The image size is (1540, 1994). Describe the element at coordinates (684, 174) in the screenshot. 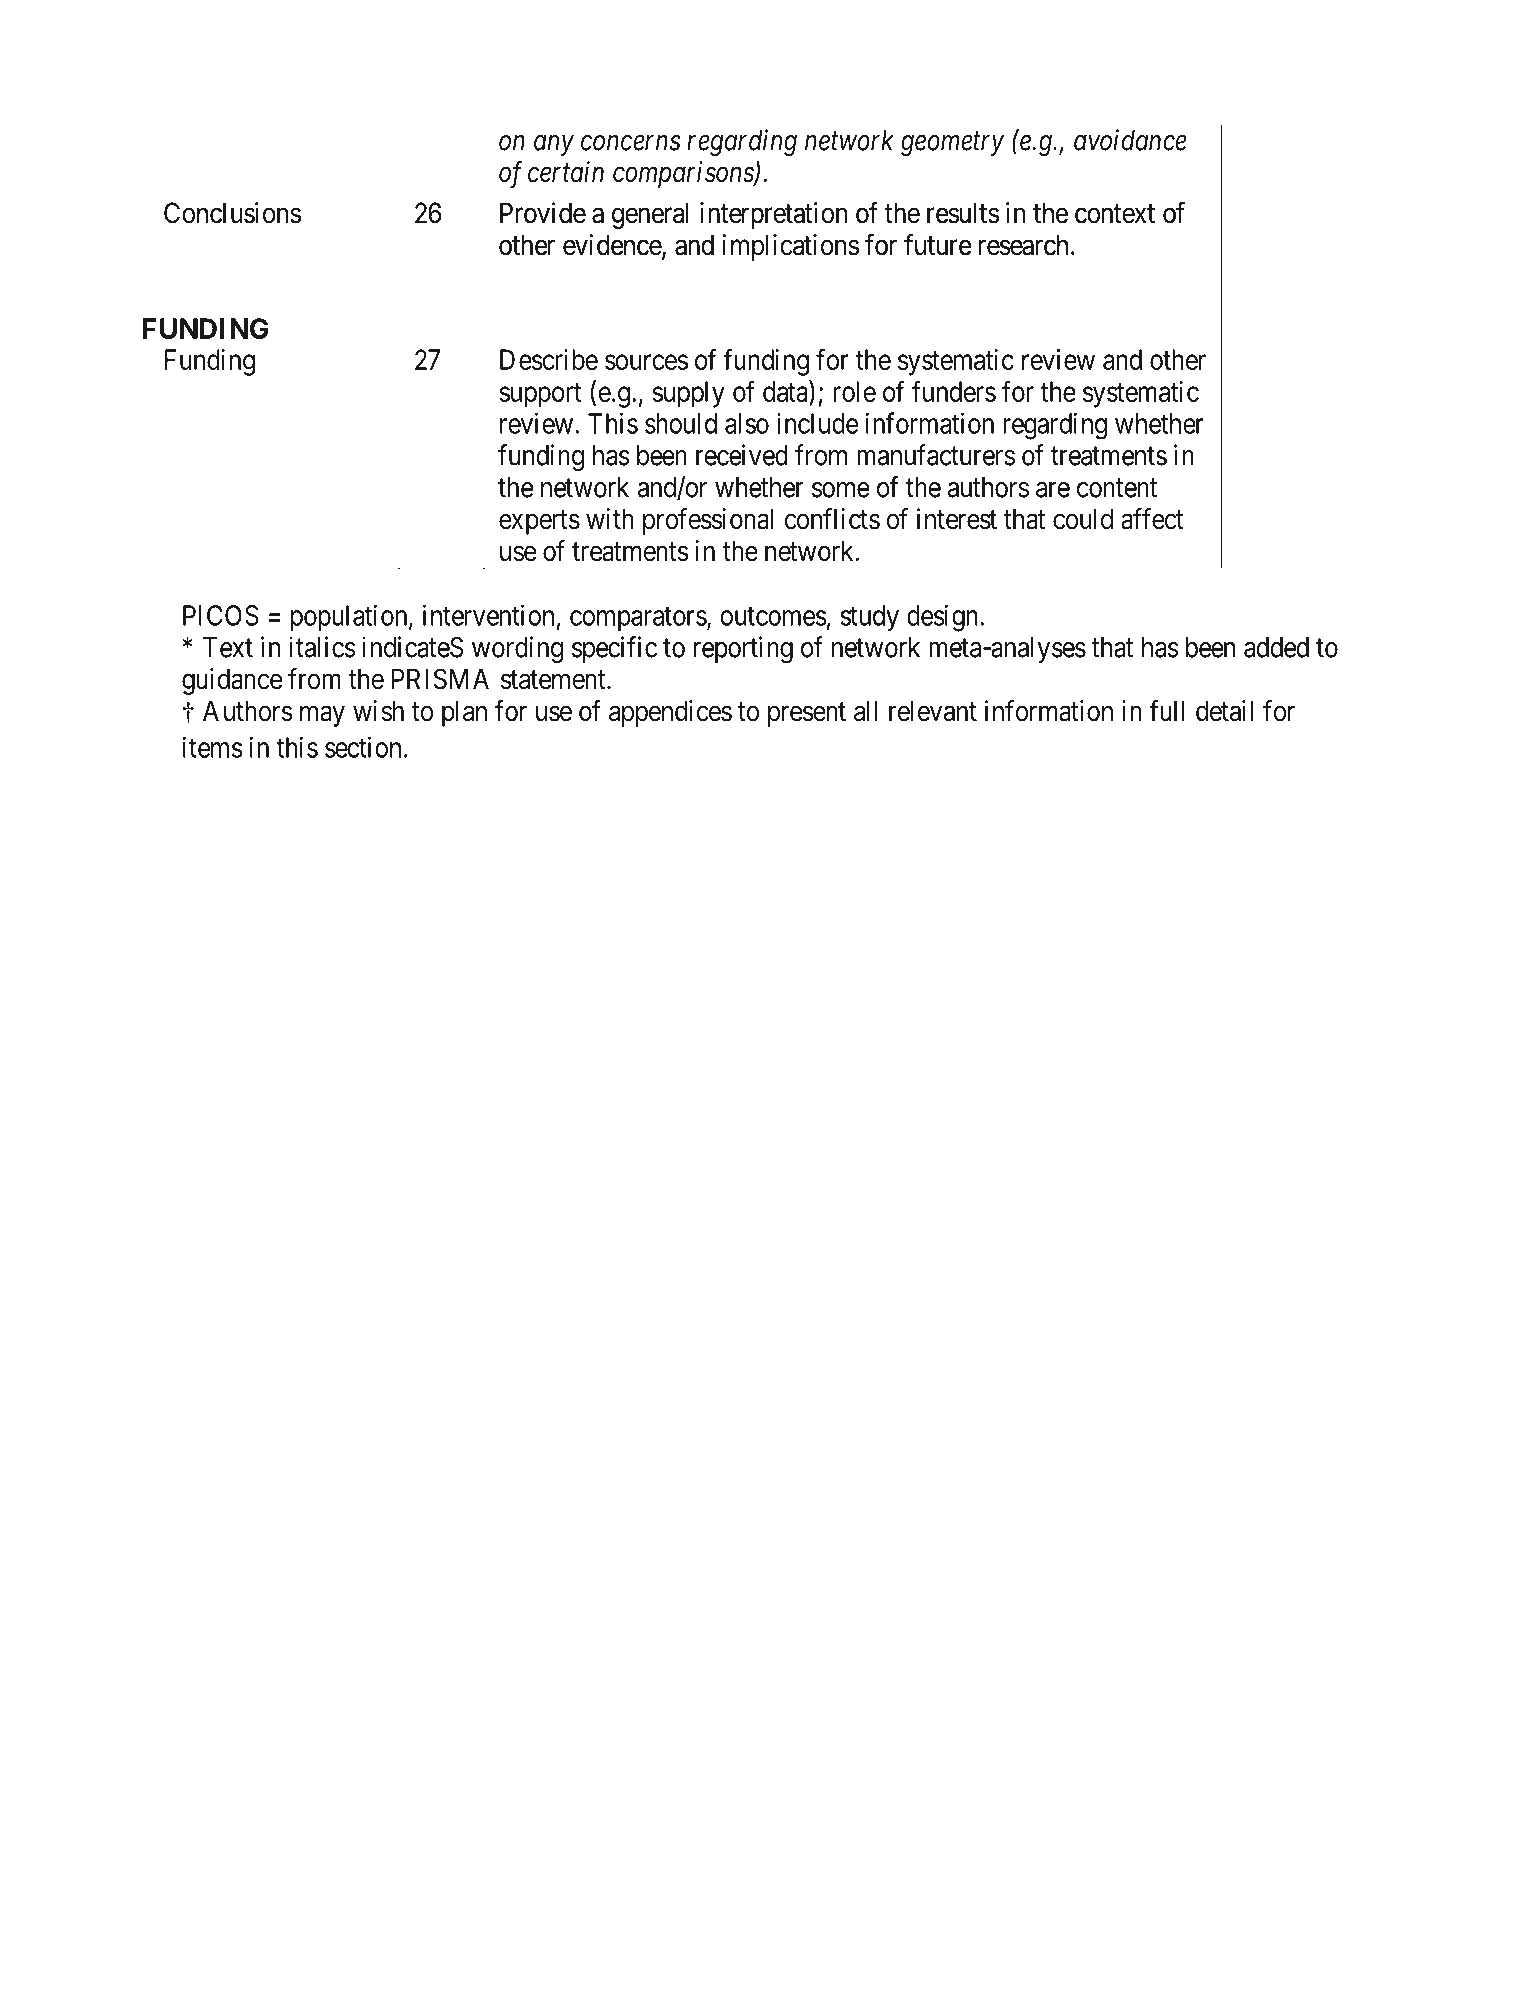

I see `comparisons` at that location.
